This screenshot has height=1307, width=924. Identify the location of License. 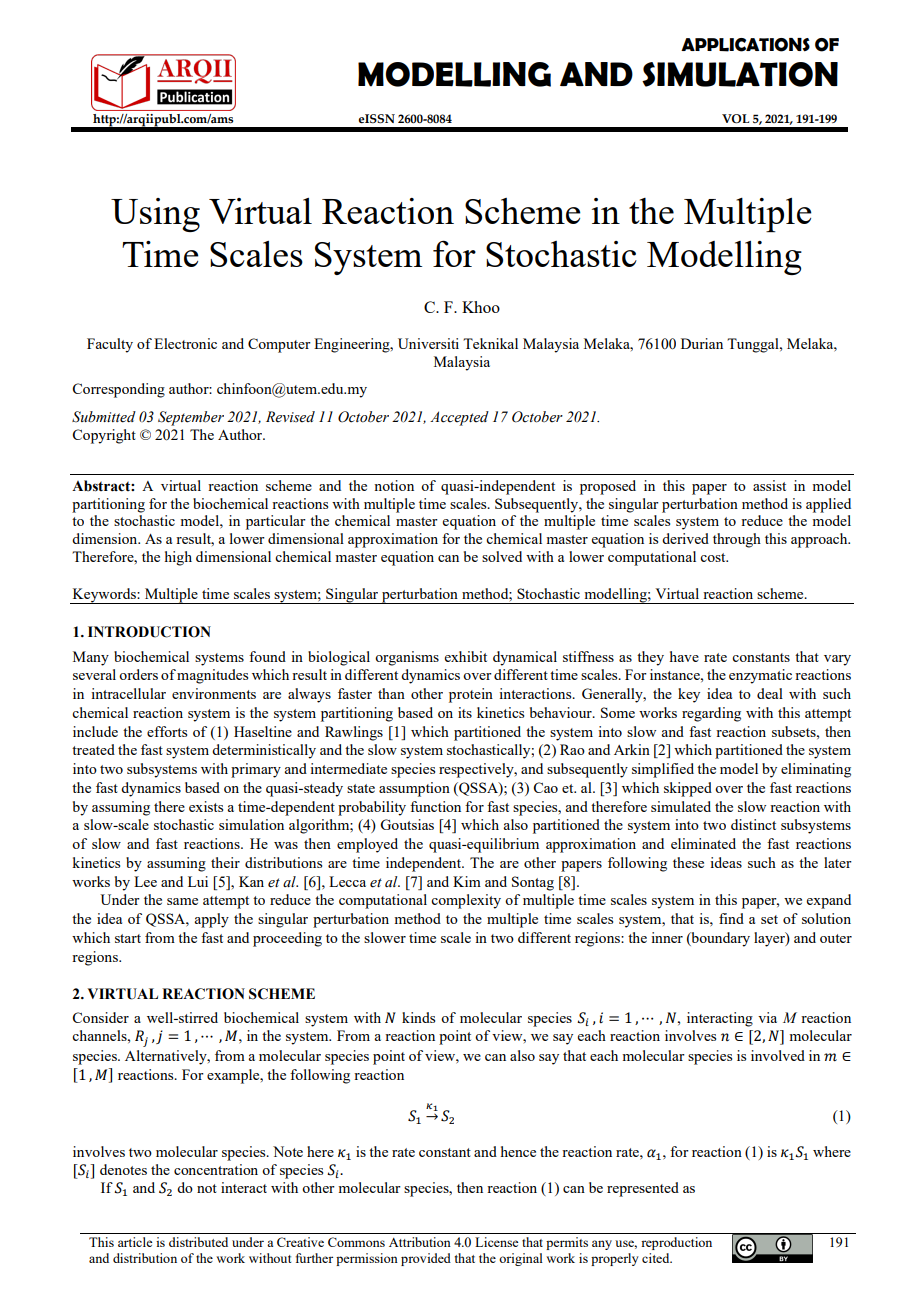
(496, 1242).
